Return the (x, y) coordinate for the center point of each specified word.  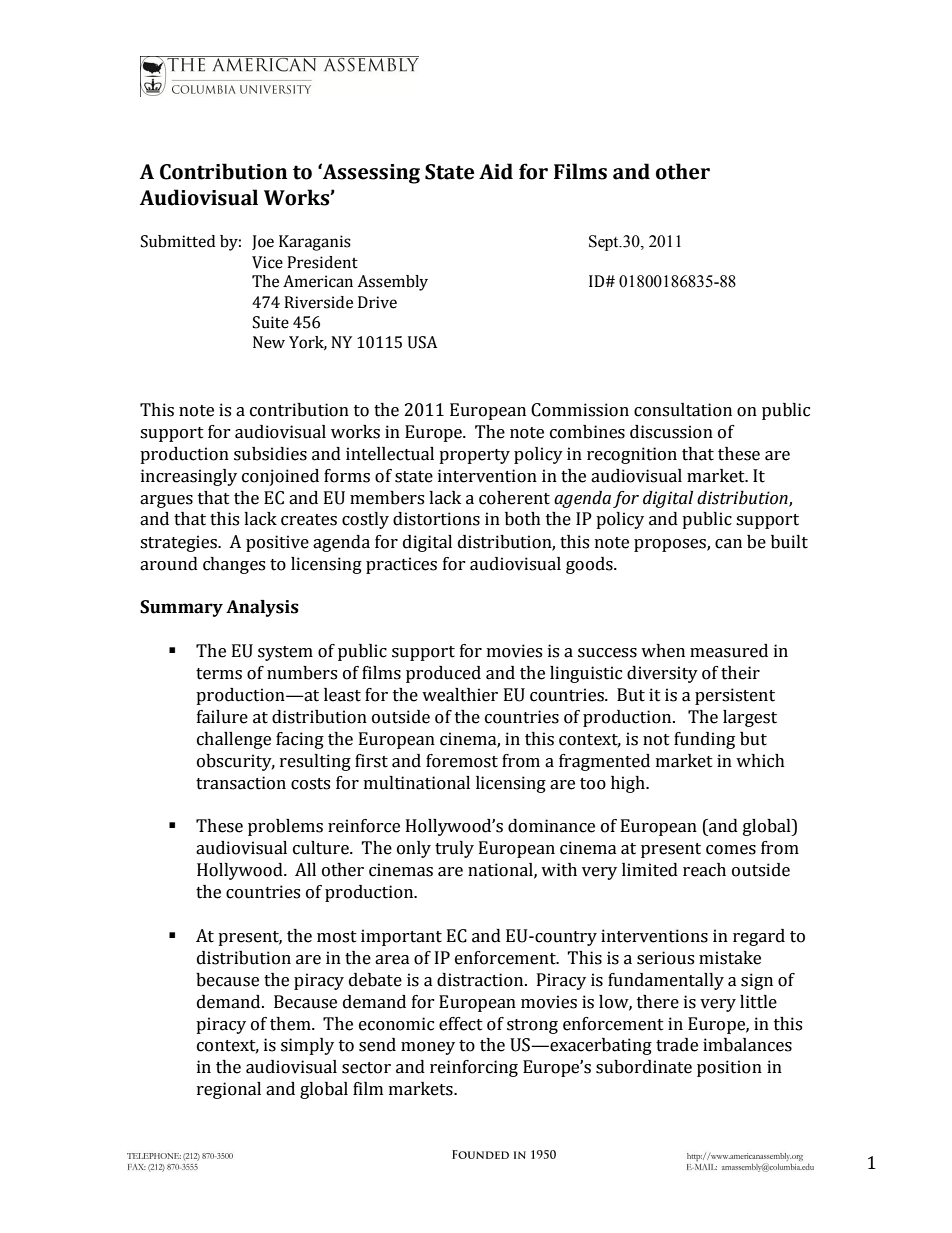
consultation (683, 410)
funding (704, 740)
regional (229, 1090)
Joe (263, 242)
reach (704, 870)
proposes (671, 545)
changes (234, 565)
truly (454, 849)
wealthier (460, 695)
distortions (436, 519)
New (269, 342)
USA (422, 342)
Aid (496, 171)
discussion (671, 432)
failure (222, 717)
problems (285, 827)
